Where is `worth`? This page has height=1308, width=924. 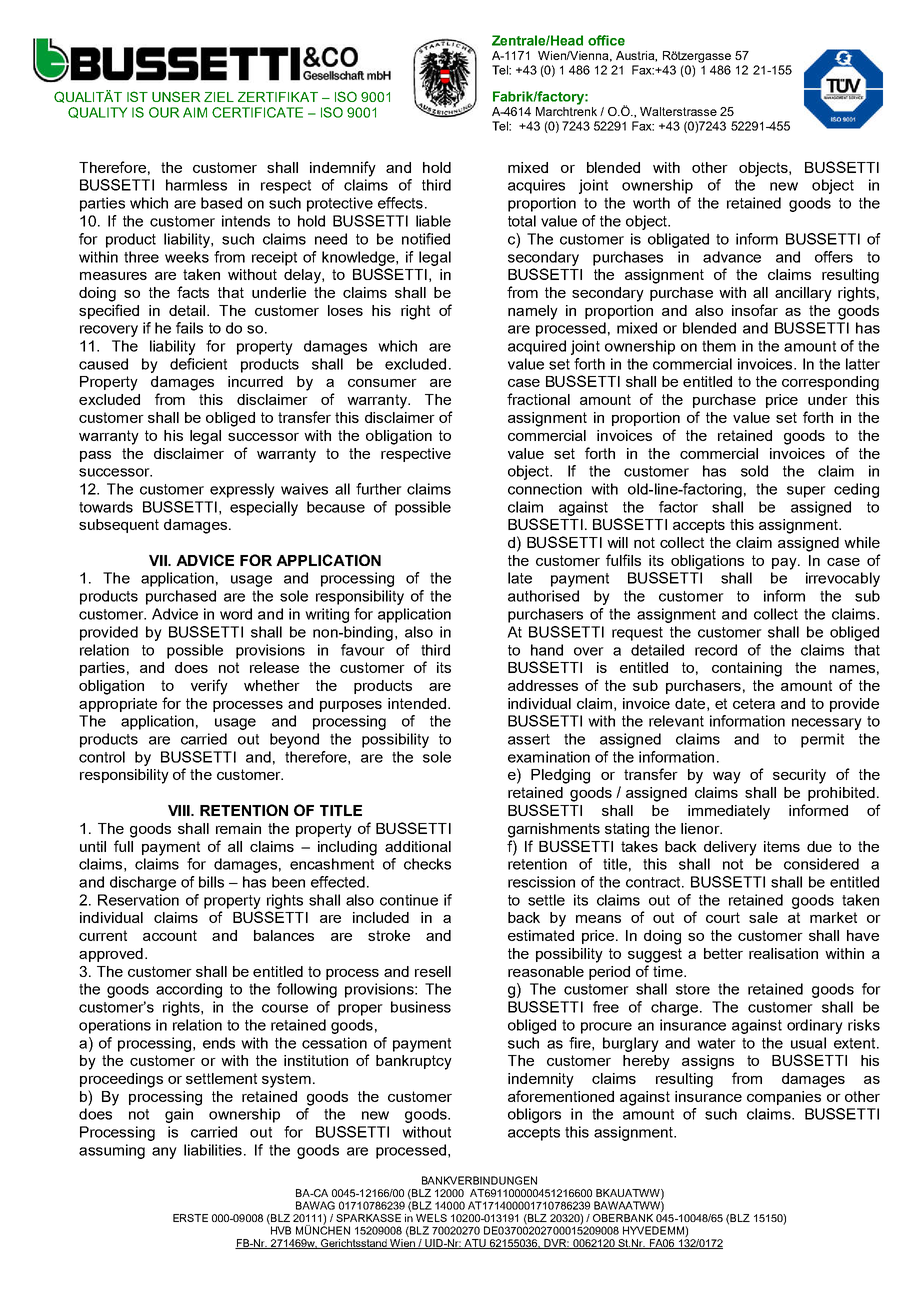
worth is located at coordinates (651, 203).
